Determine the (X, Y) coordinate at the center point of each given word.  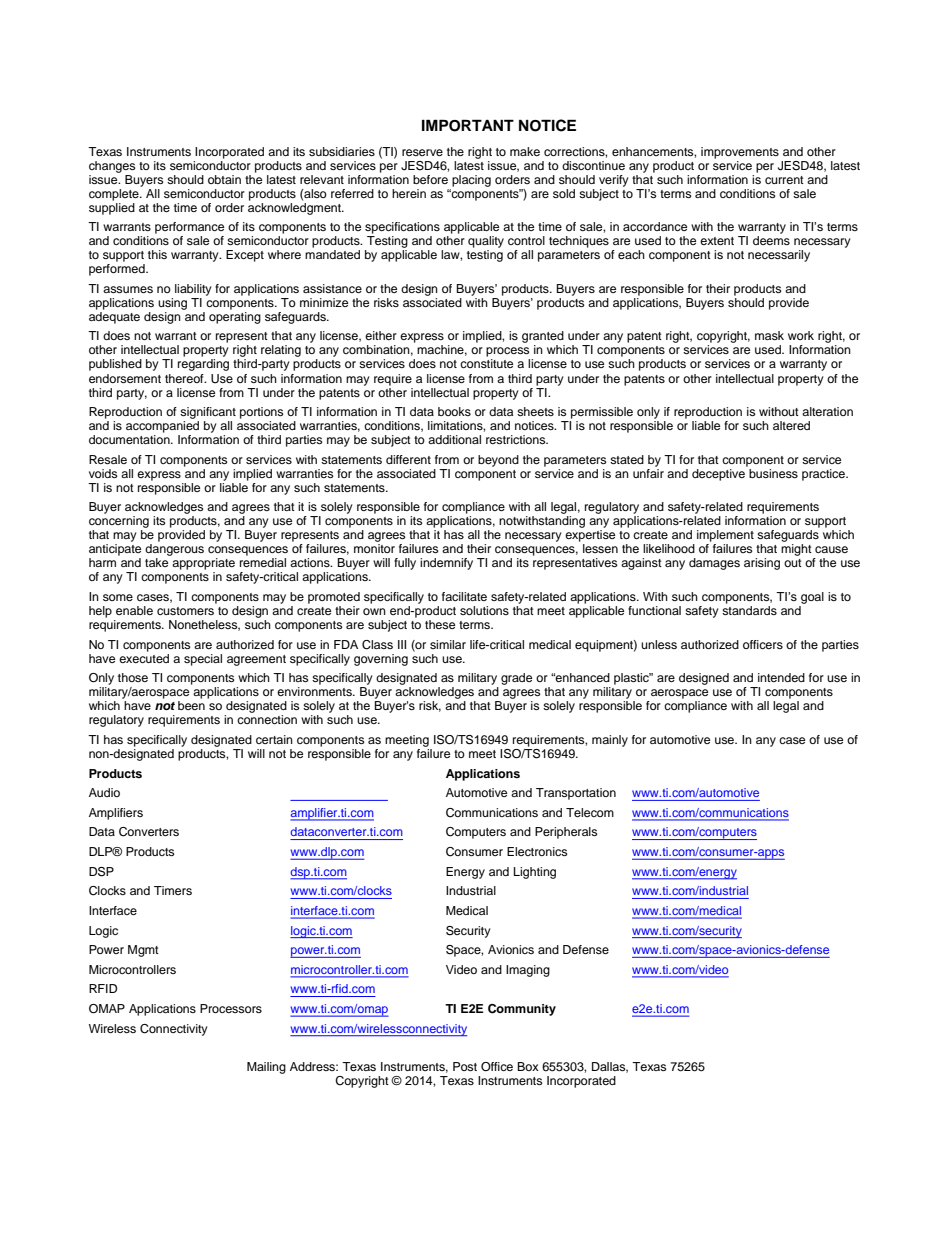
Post (465, 1066)
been (191, 705)
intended (781, 677)
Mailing (266, 1068)
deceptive (719, 473)
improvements (740, 153)
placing (471, 181)
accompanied (162, 427)
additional (454, 439)
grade (516, 679)
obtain (224, 179)
